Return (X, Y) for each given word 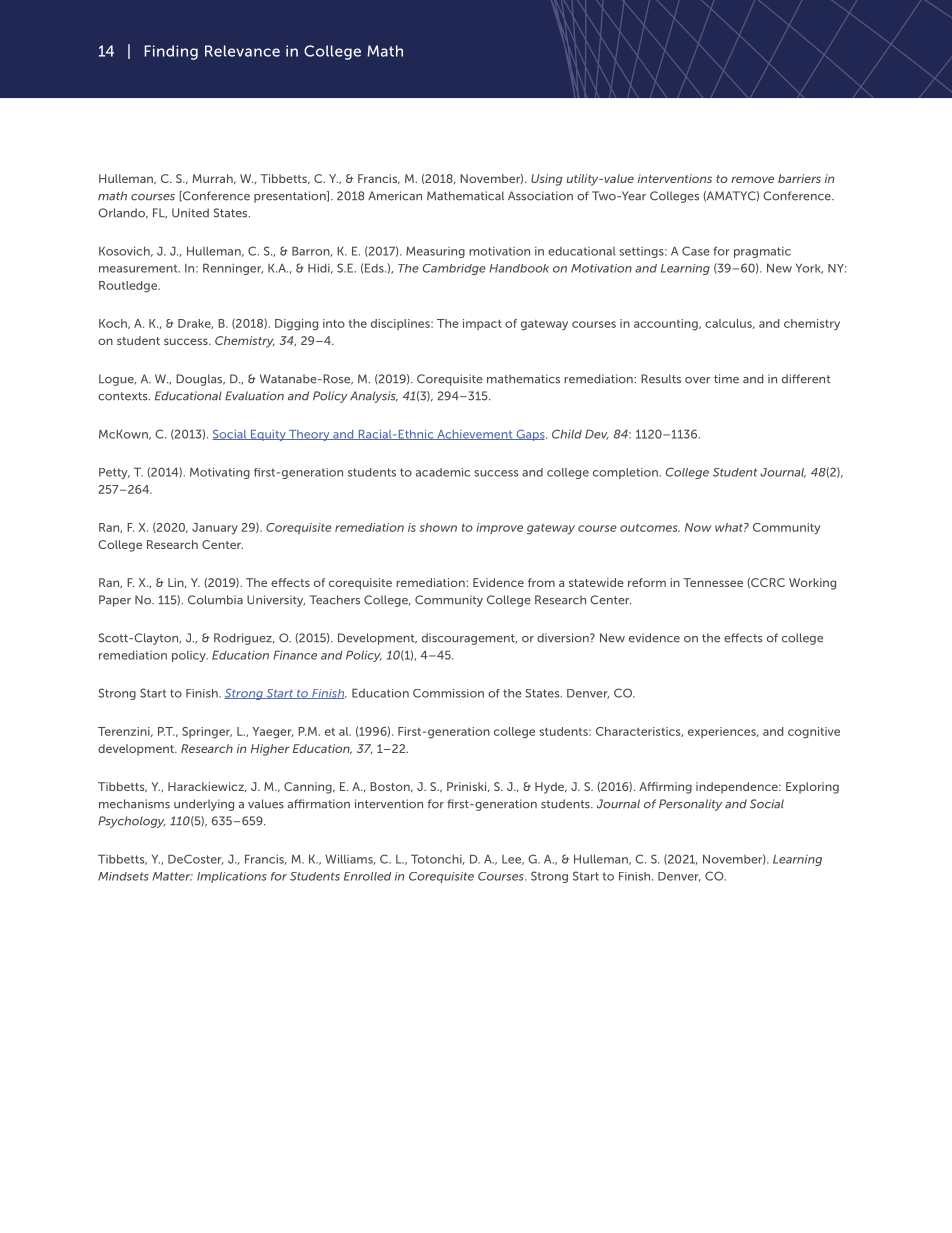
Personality (690, 805)
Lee (513, 860)
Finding (171, 52)
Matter (172, 876)
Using (546, 180)
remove (752, 179)
